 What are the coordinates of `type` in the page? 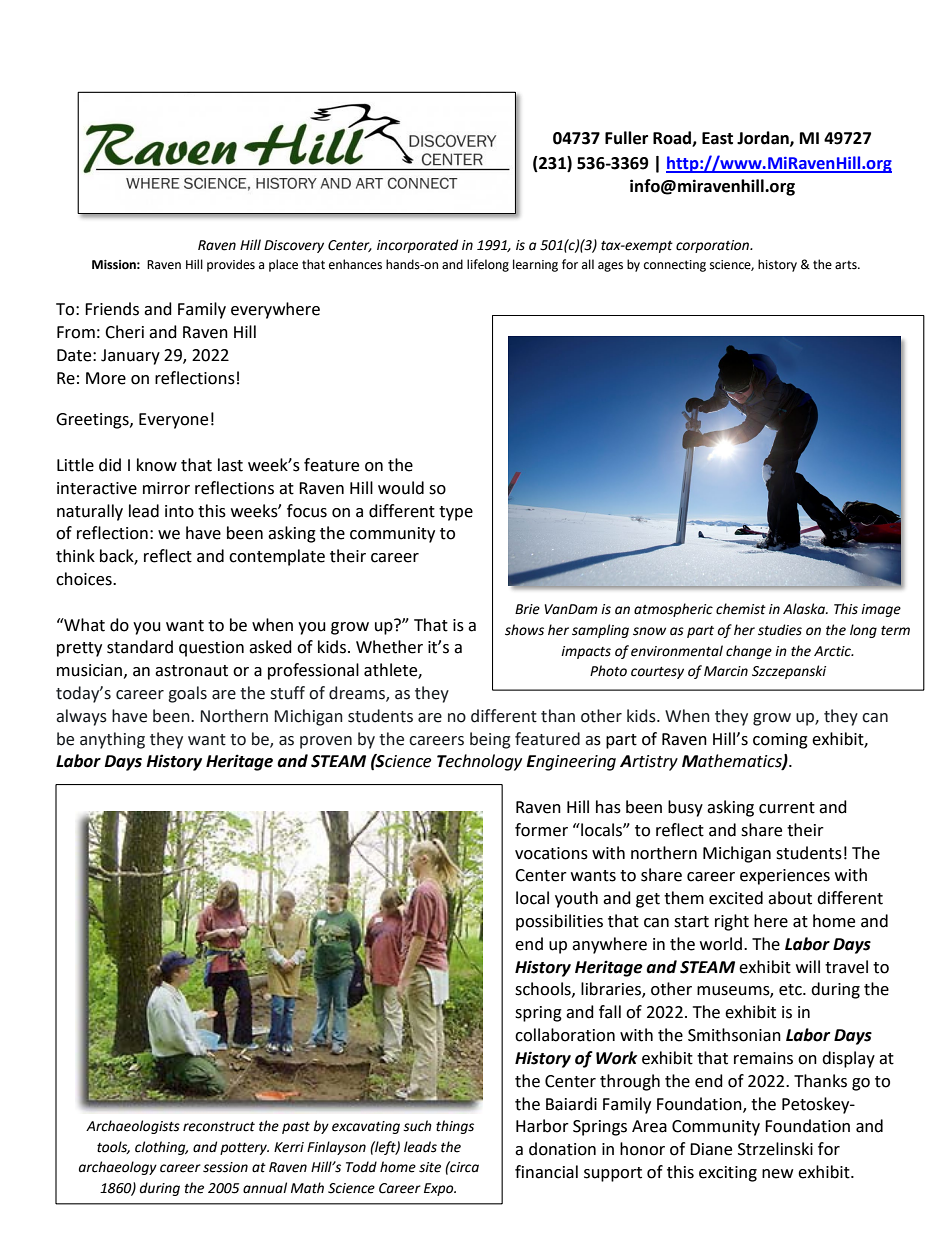 It's located at (456, 513).
